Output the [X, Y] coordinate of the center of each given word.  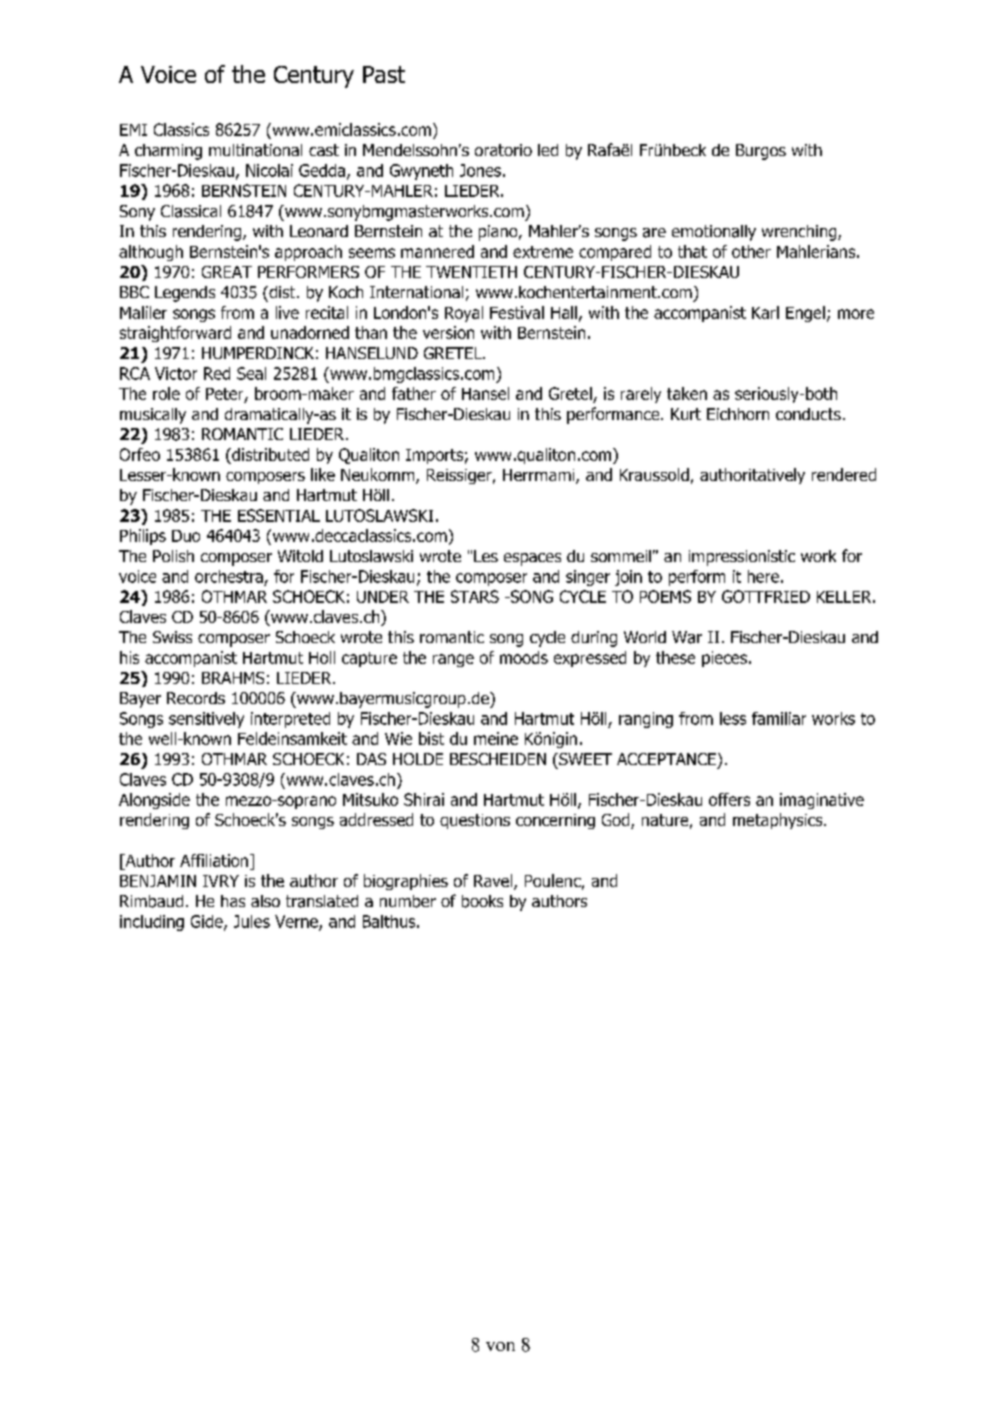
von [500, 1346]
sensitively [206, 720]
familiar [779, 718]
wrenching [800, 233]
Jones [480, 170]
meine [496, 738]
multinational [255, 150]
